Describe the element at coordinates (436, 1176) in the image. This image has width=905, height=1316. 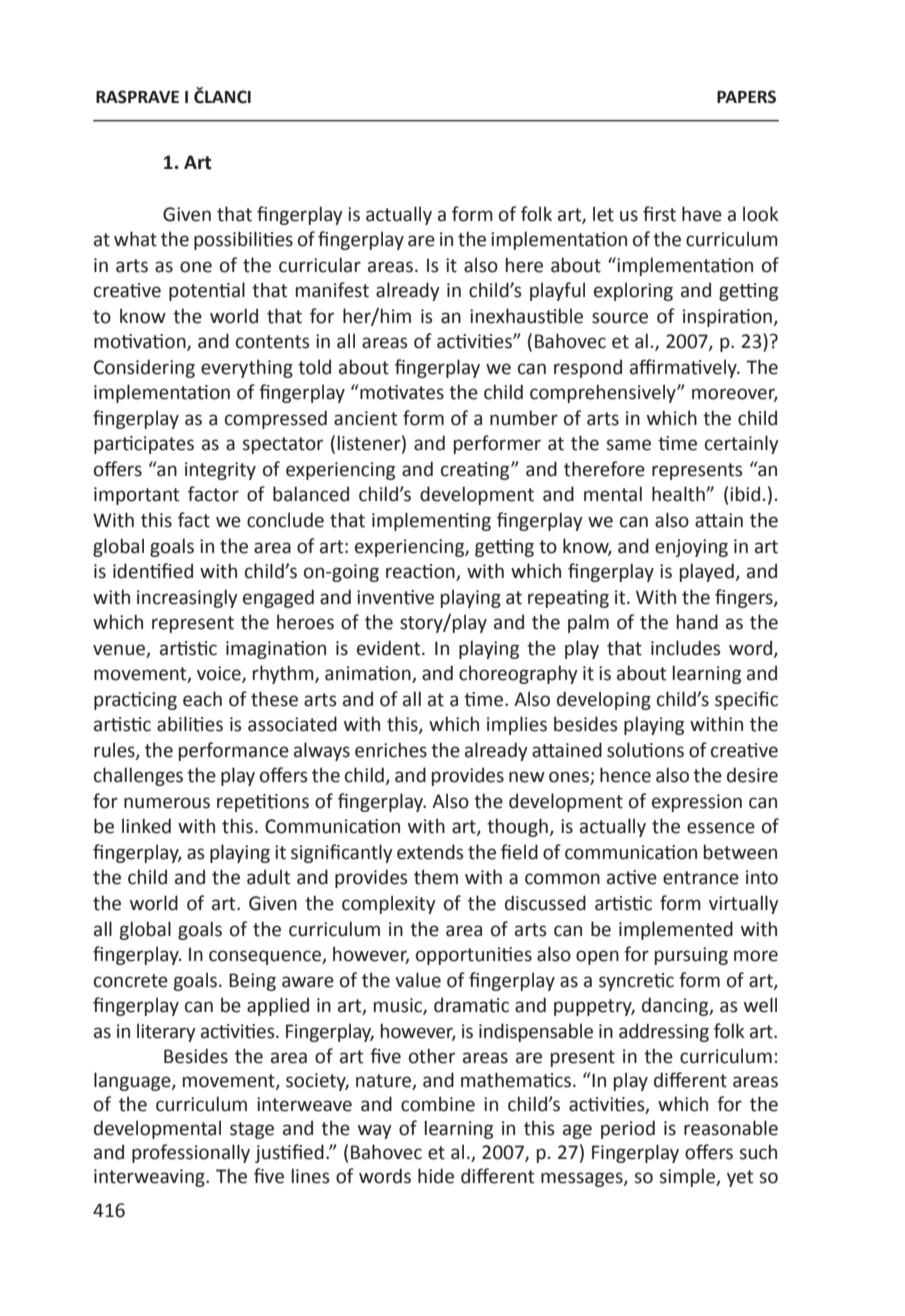
I see `hide` at that location.
